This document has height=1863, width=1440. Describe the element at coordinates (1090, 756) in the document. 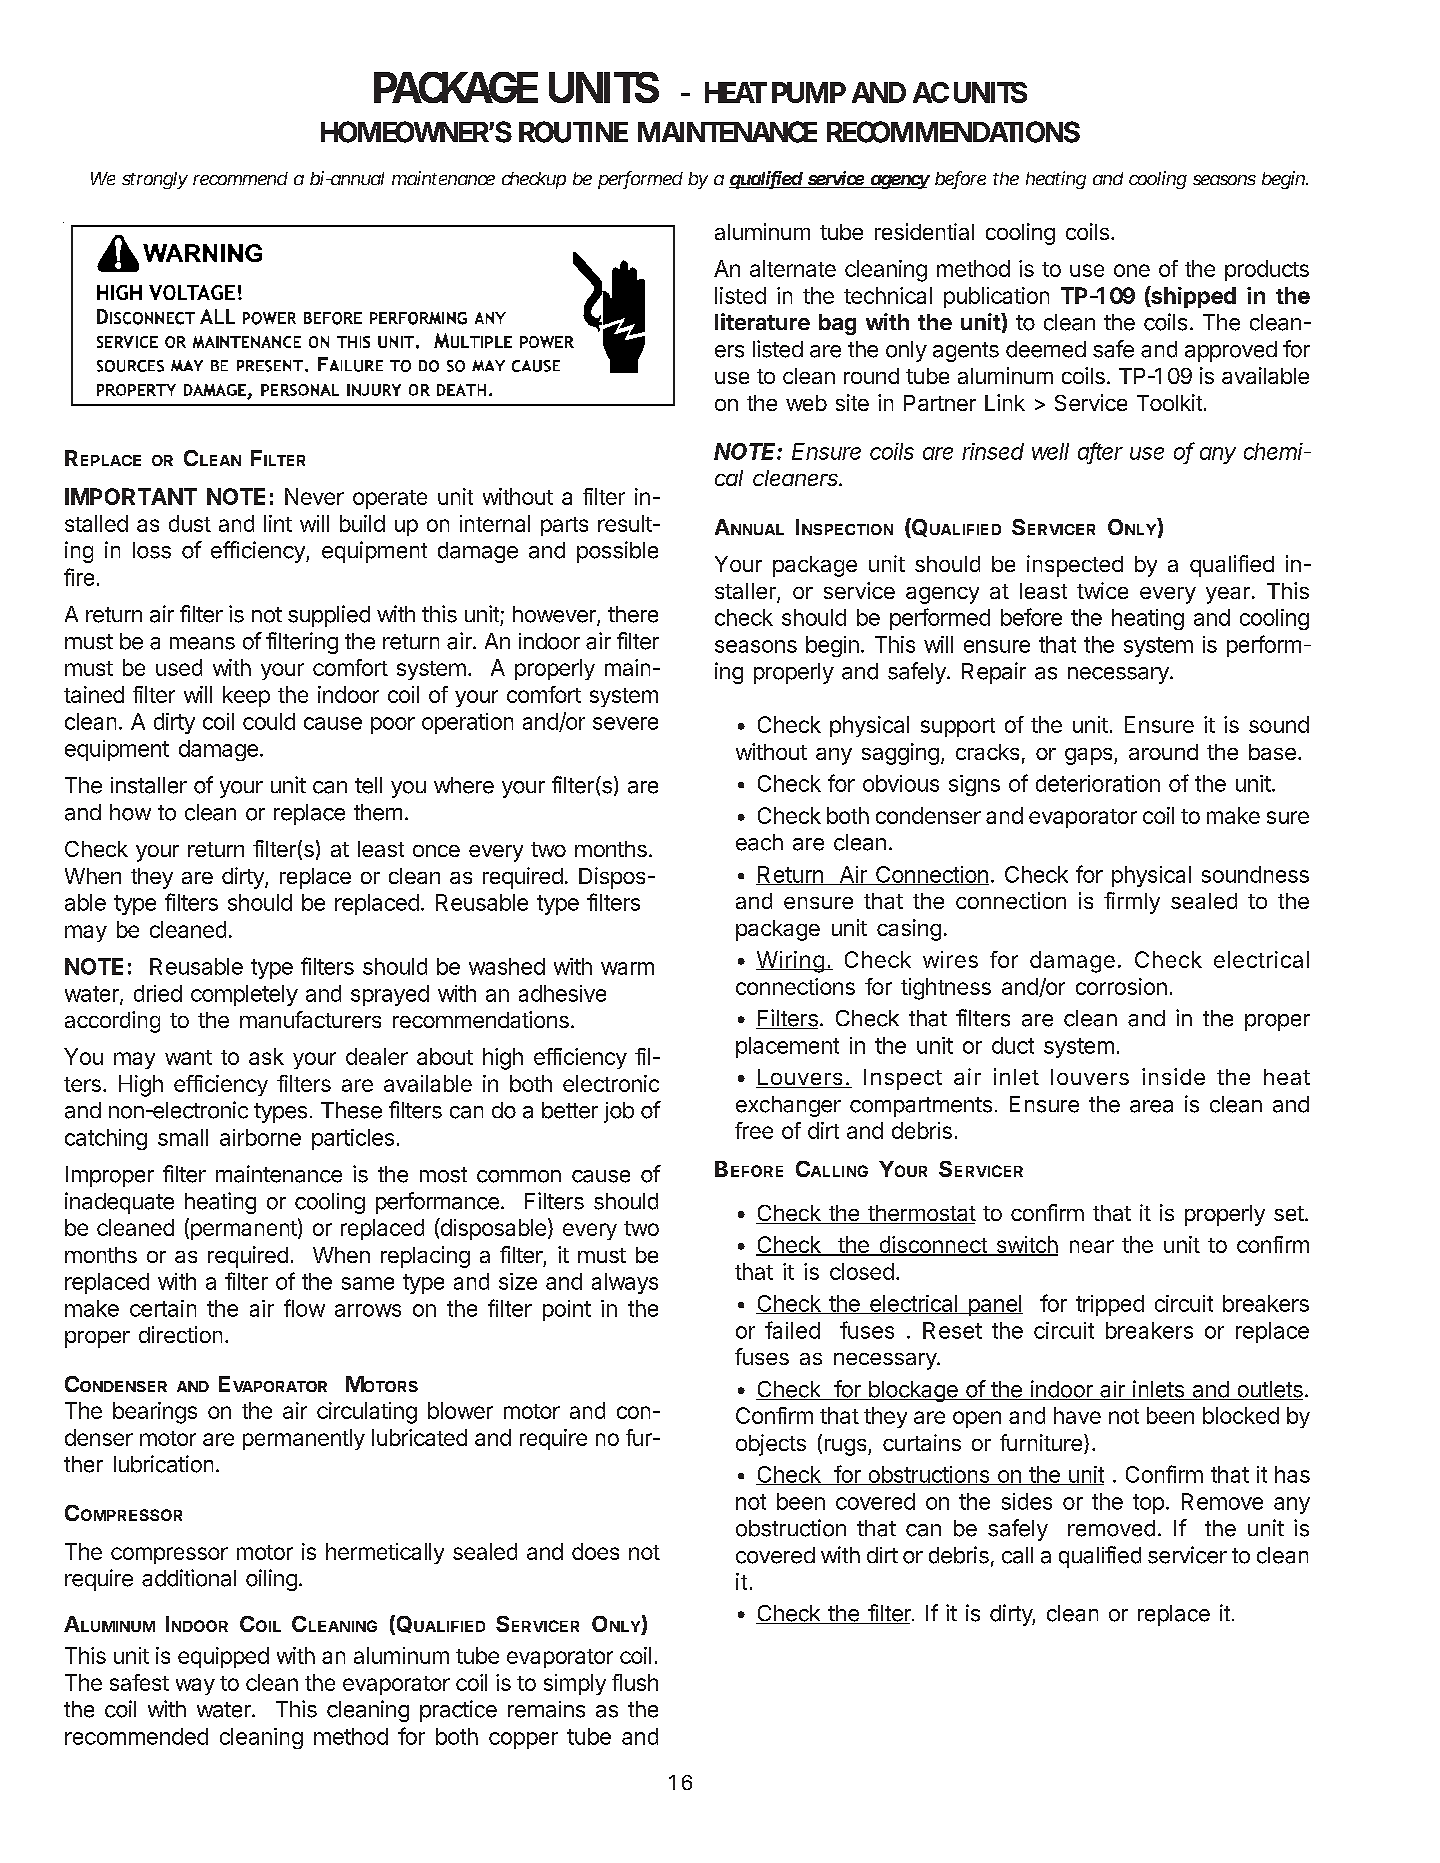

I see `gaps` at that location.
